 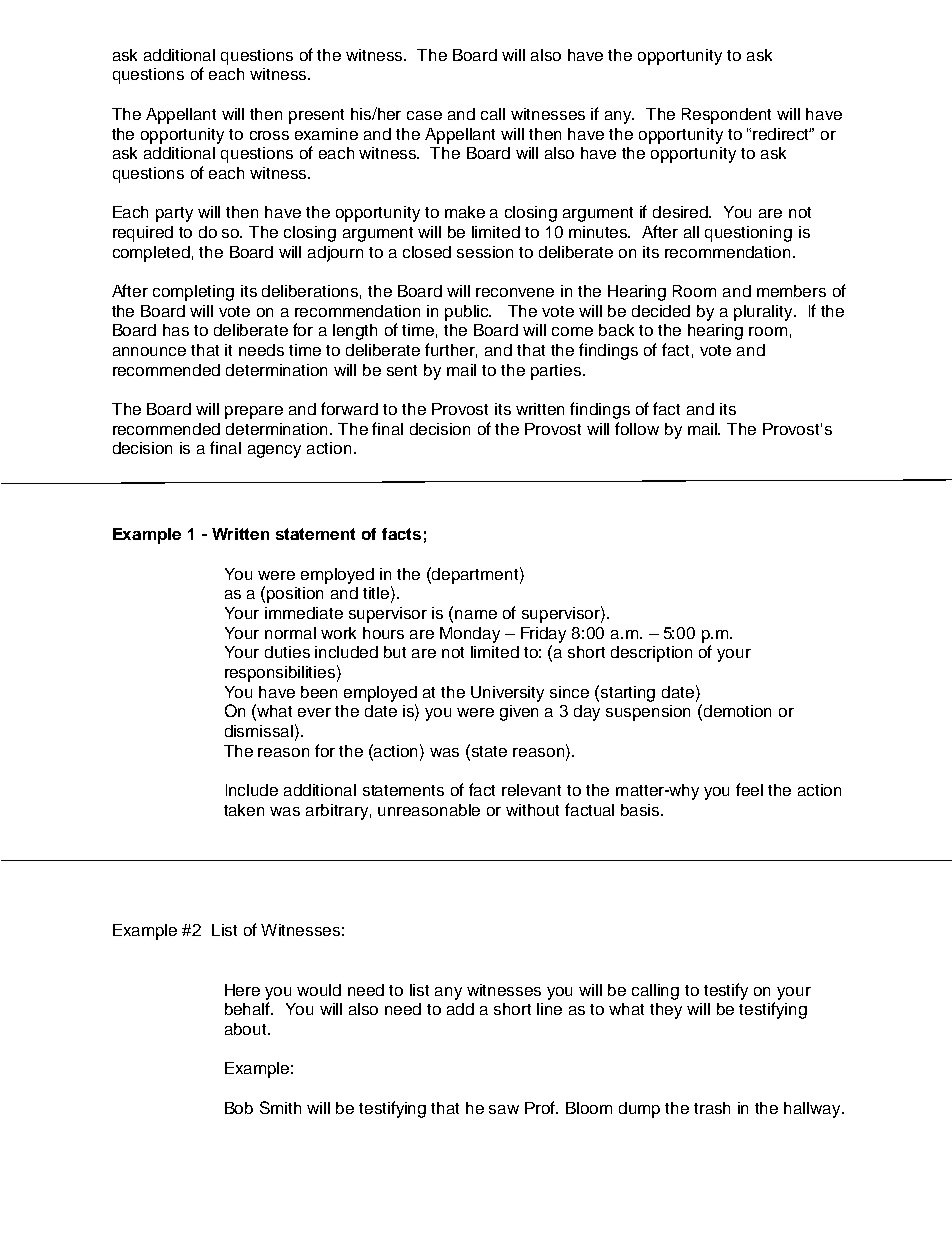 What do you see at coordinates (239, 1108) in the image?
I see `Bob` at bounding box center [239, 1108].
